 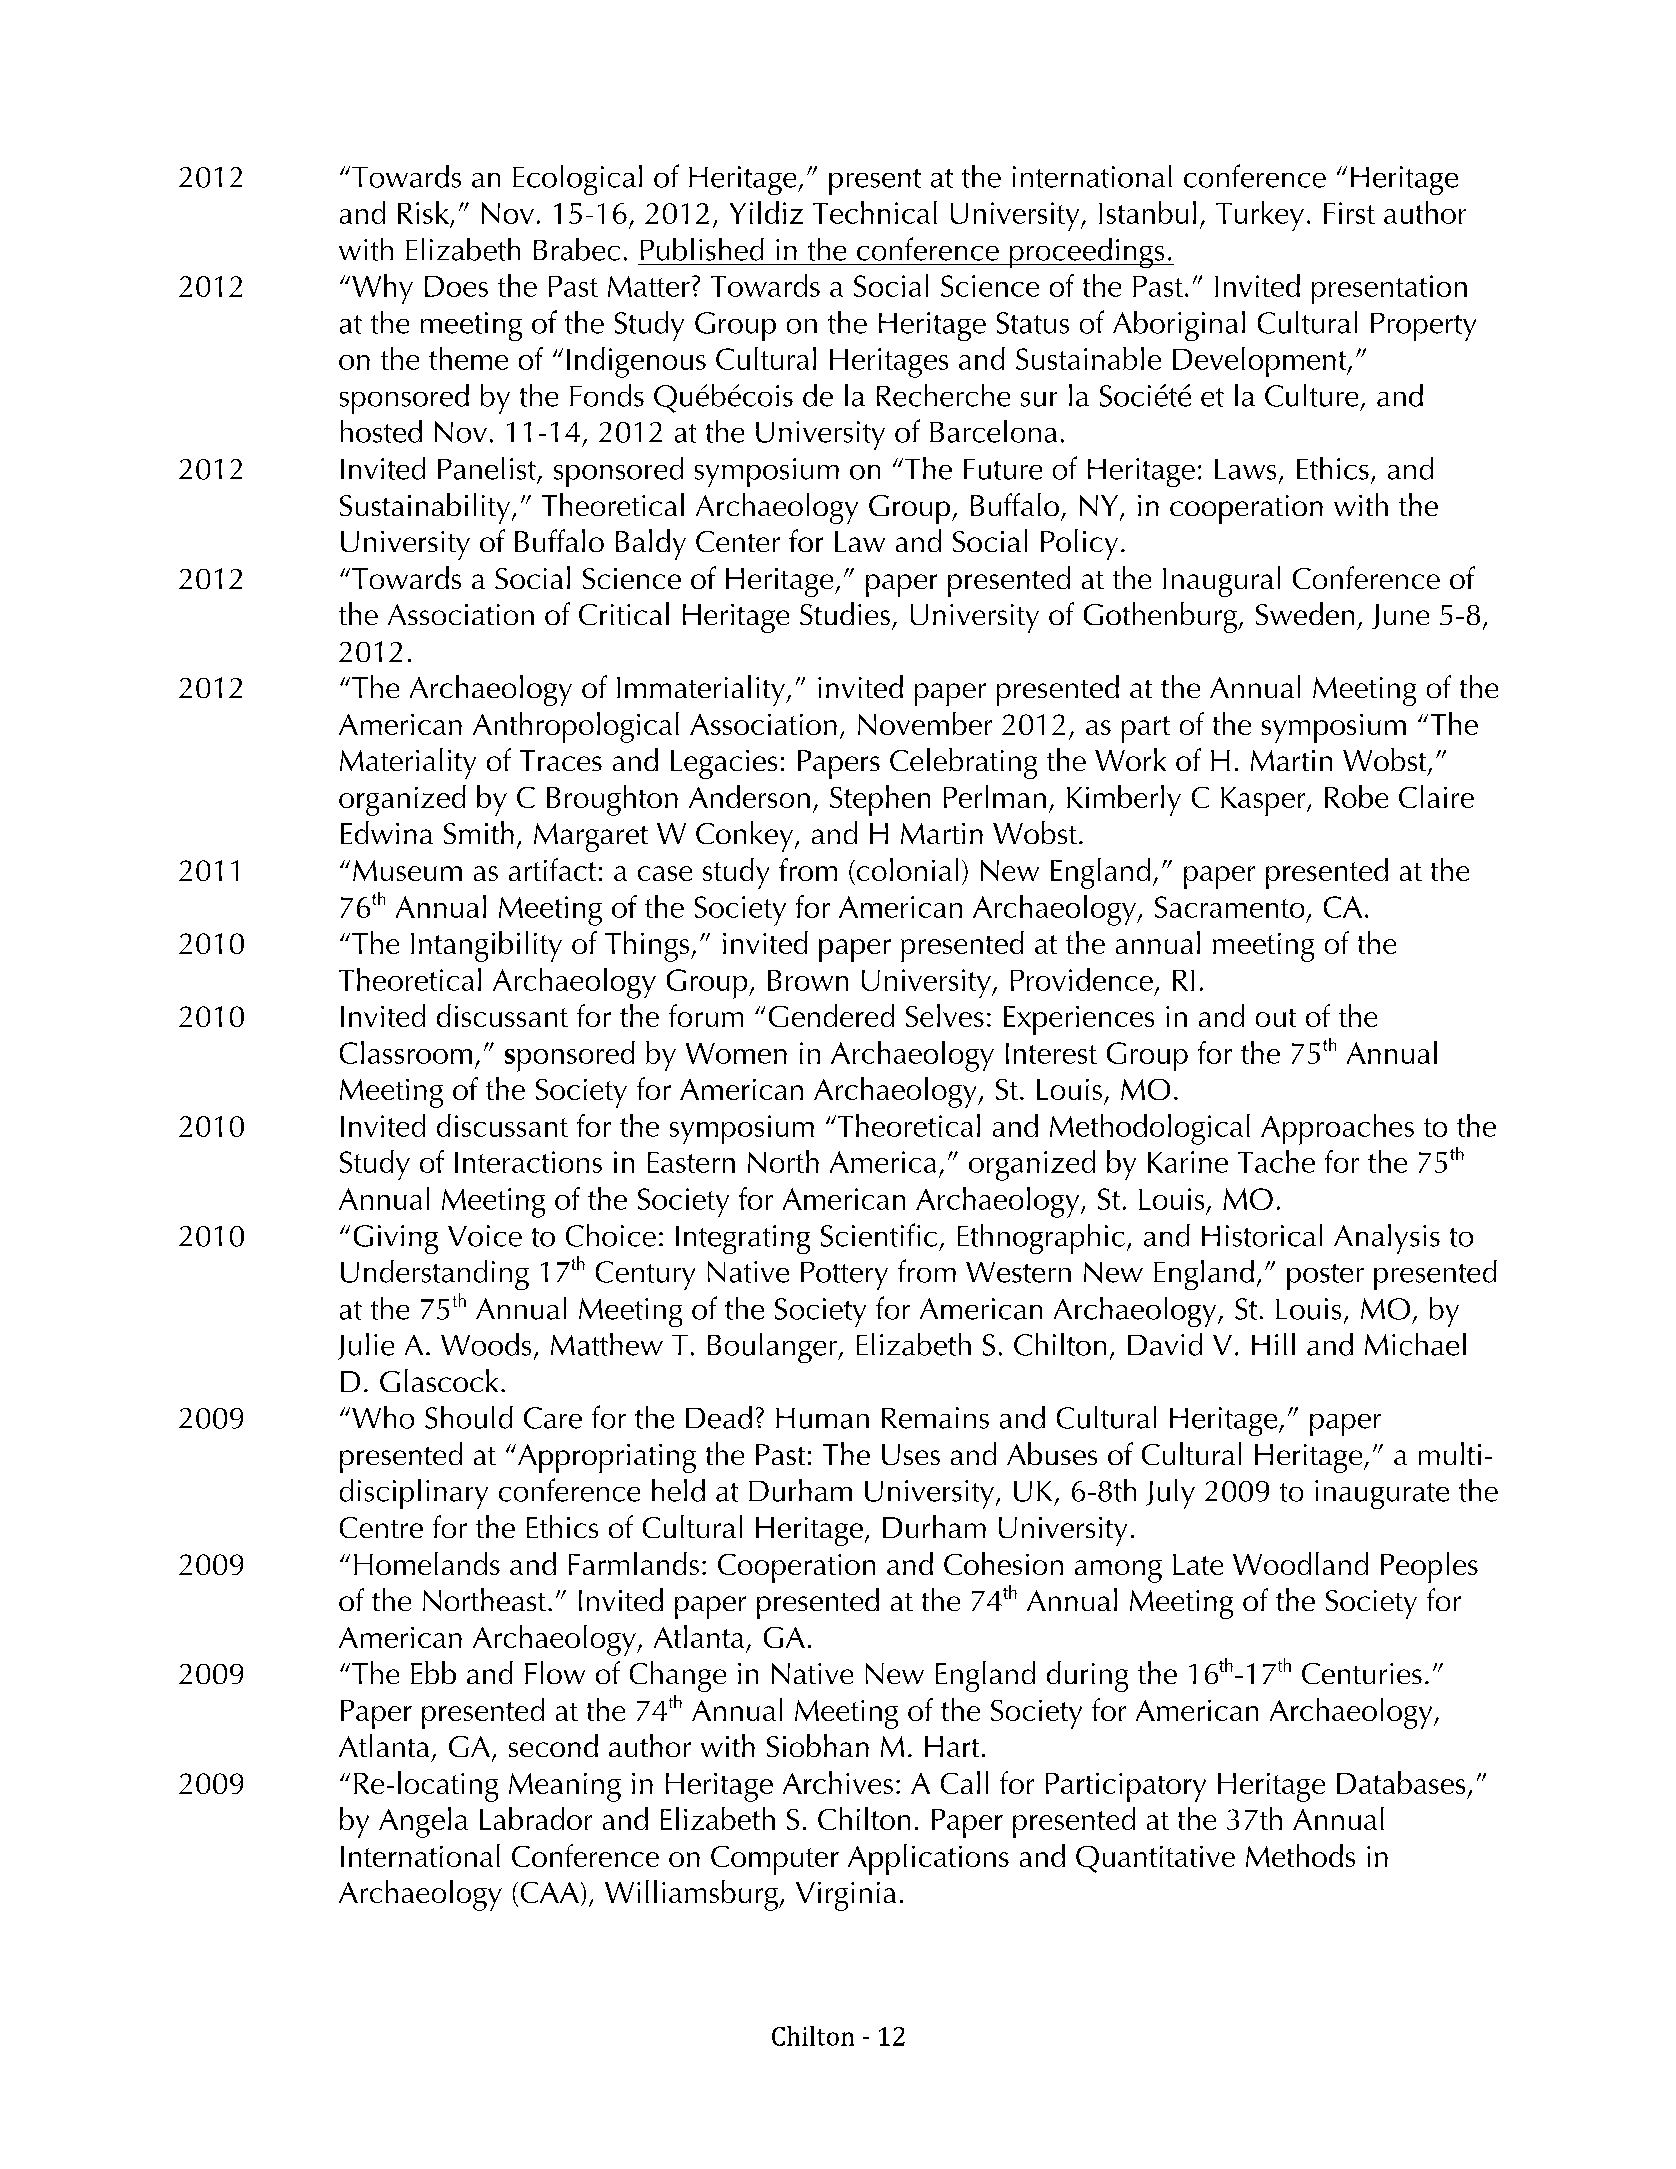 I want to click on Applications, so click(x=928, y=1859).
